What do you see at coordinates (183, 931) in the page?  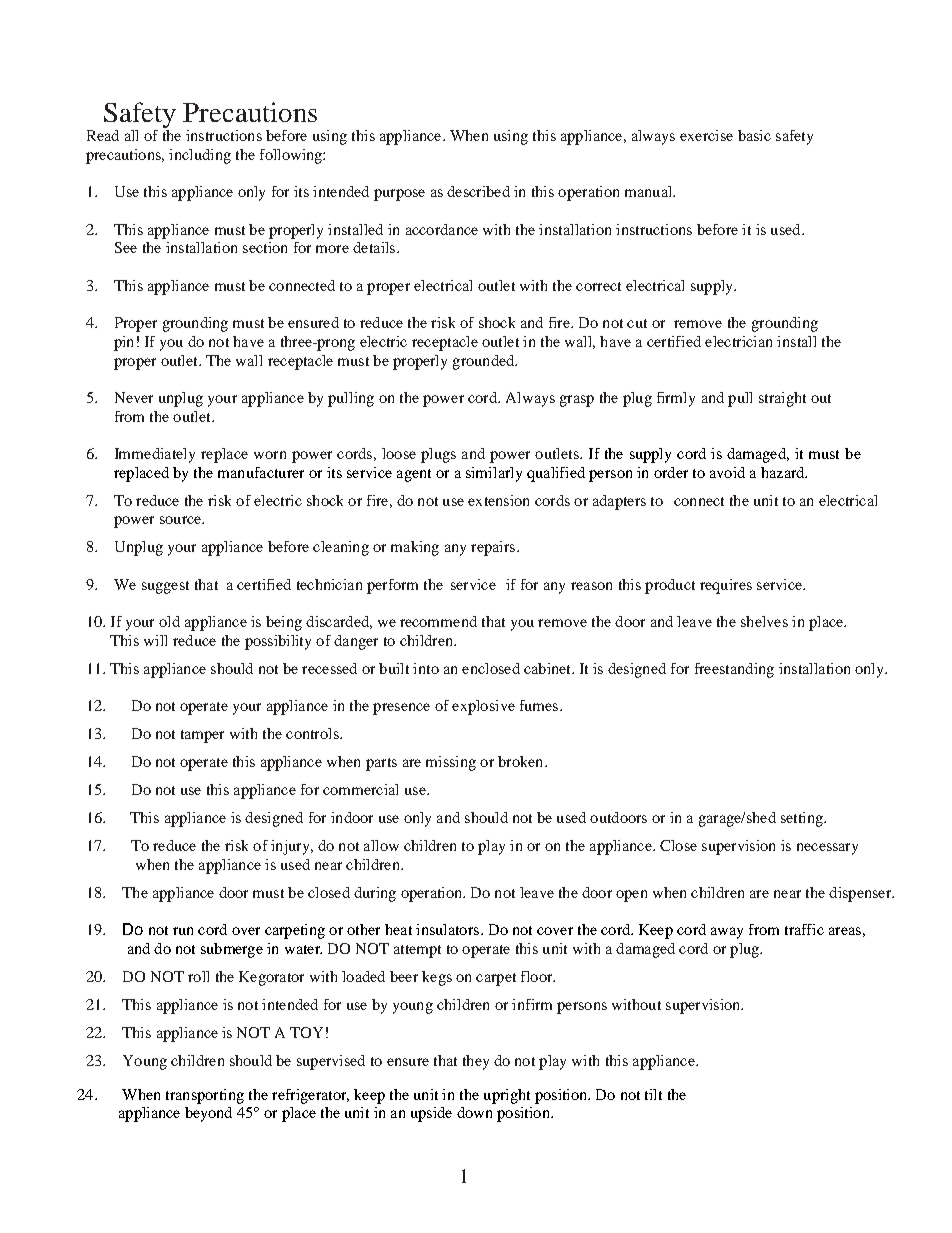 I see `run` at bounding box center [183, 931].
